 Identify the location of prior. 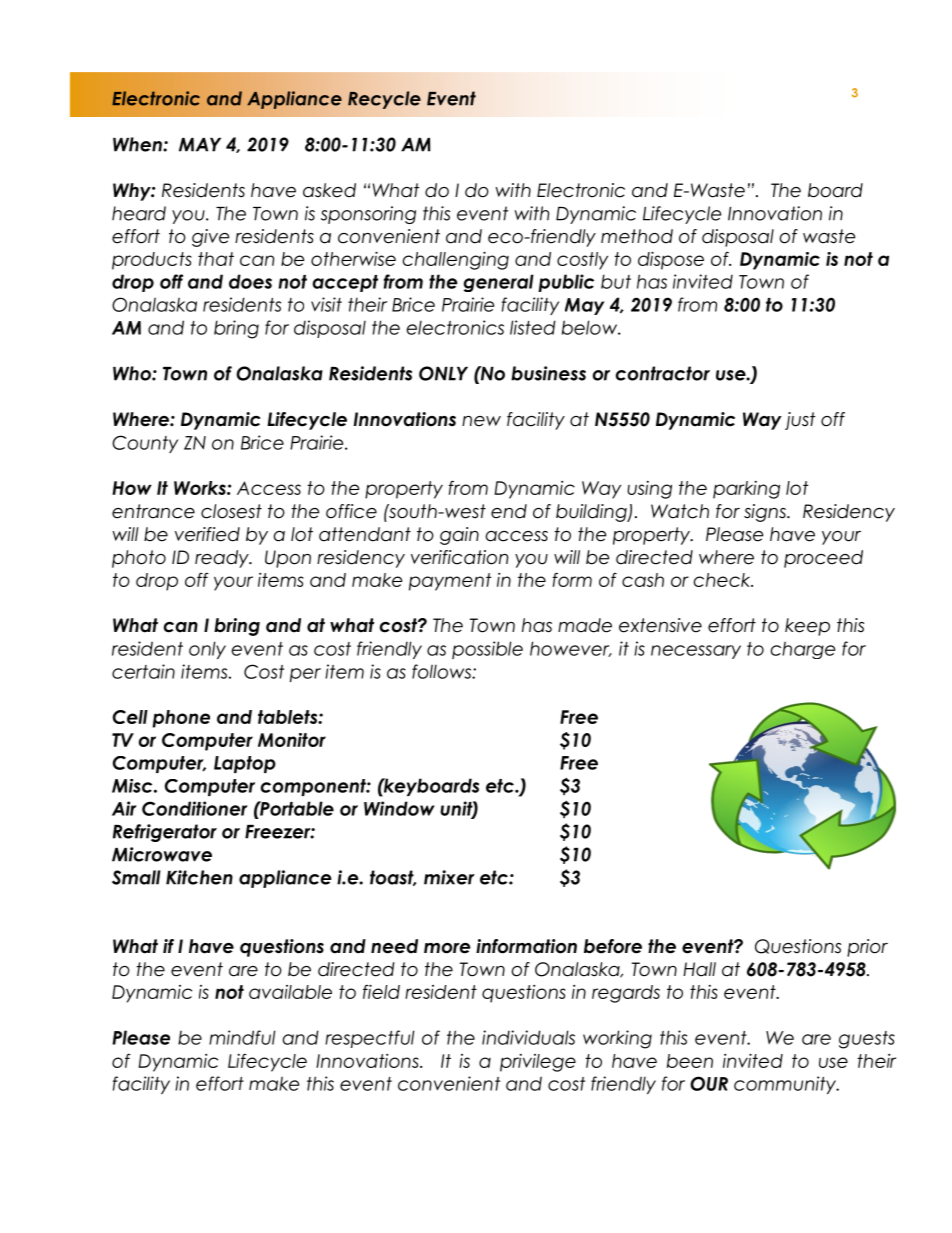
(867, 948).
